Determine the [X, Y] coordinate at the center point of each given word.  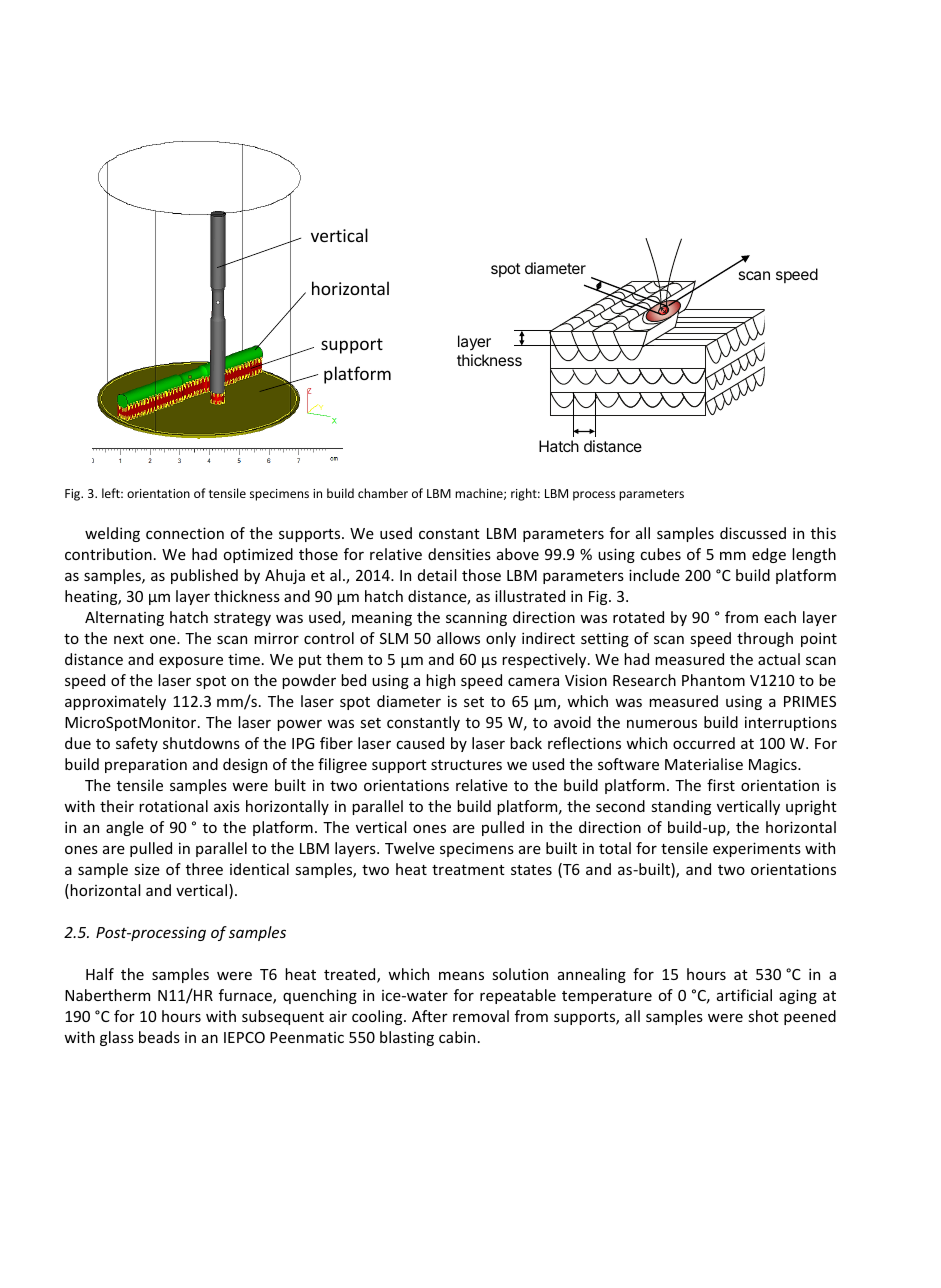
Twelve [410, 848]
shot [763, 1016]
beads [159, 1037]
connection [185, 533]
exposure [191, 662]
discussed [753, 533]
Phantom [713, 680]
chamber [383, 493]
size [147, 869]
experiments [757, 849]
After [430, 1016]
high [440, 681]
